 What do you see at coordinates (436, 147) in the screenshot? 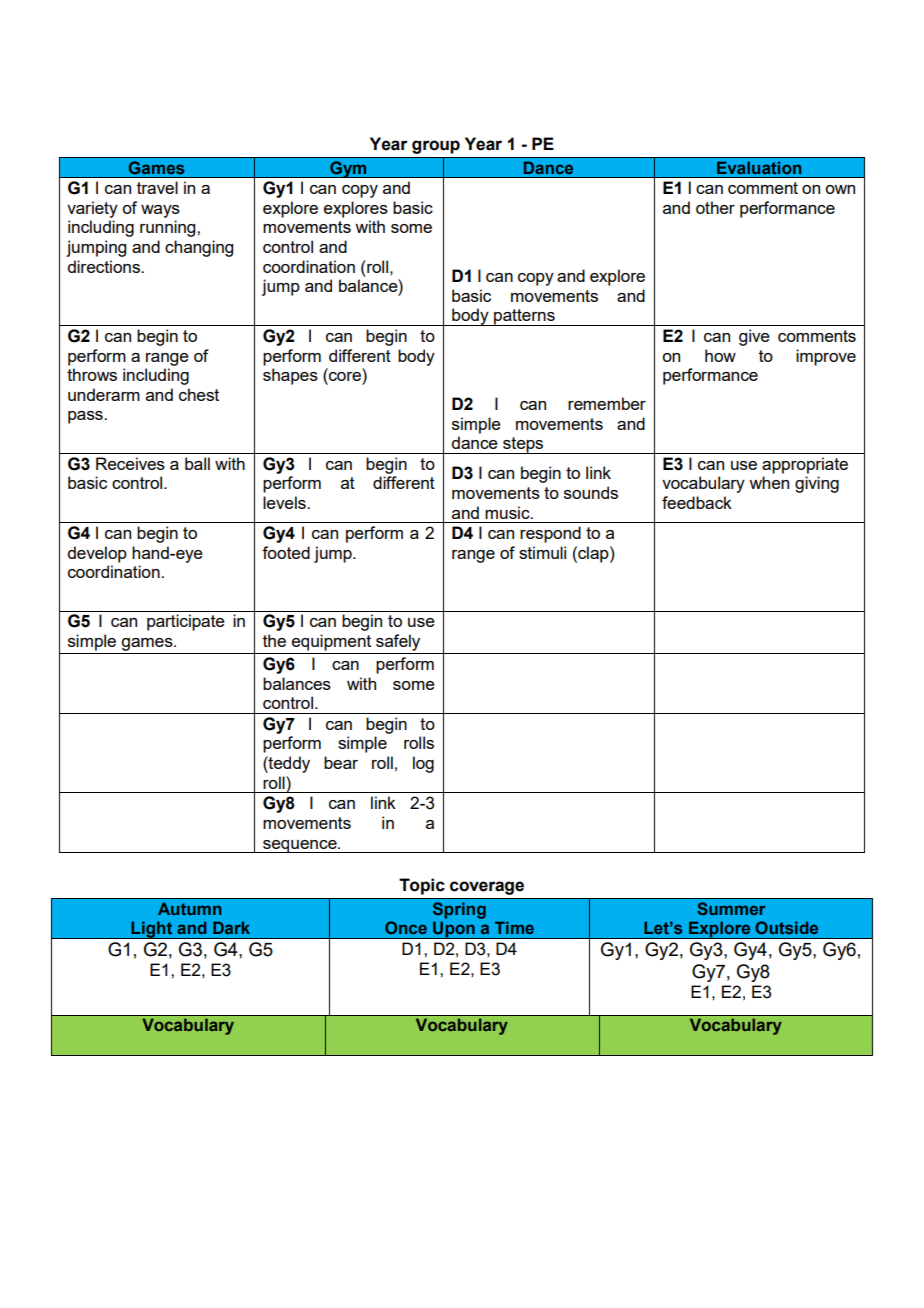
I see `group` at bounding box center [436, 147].
